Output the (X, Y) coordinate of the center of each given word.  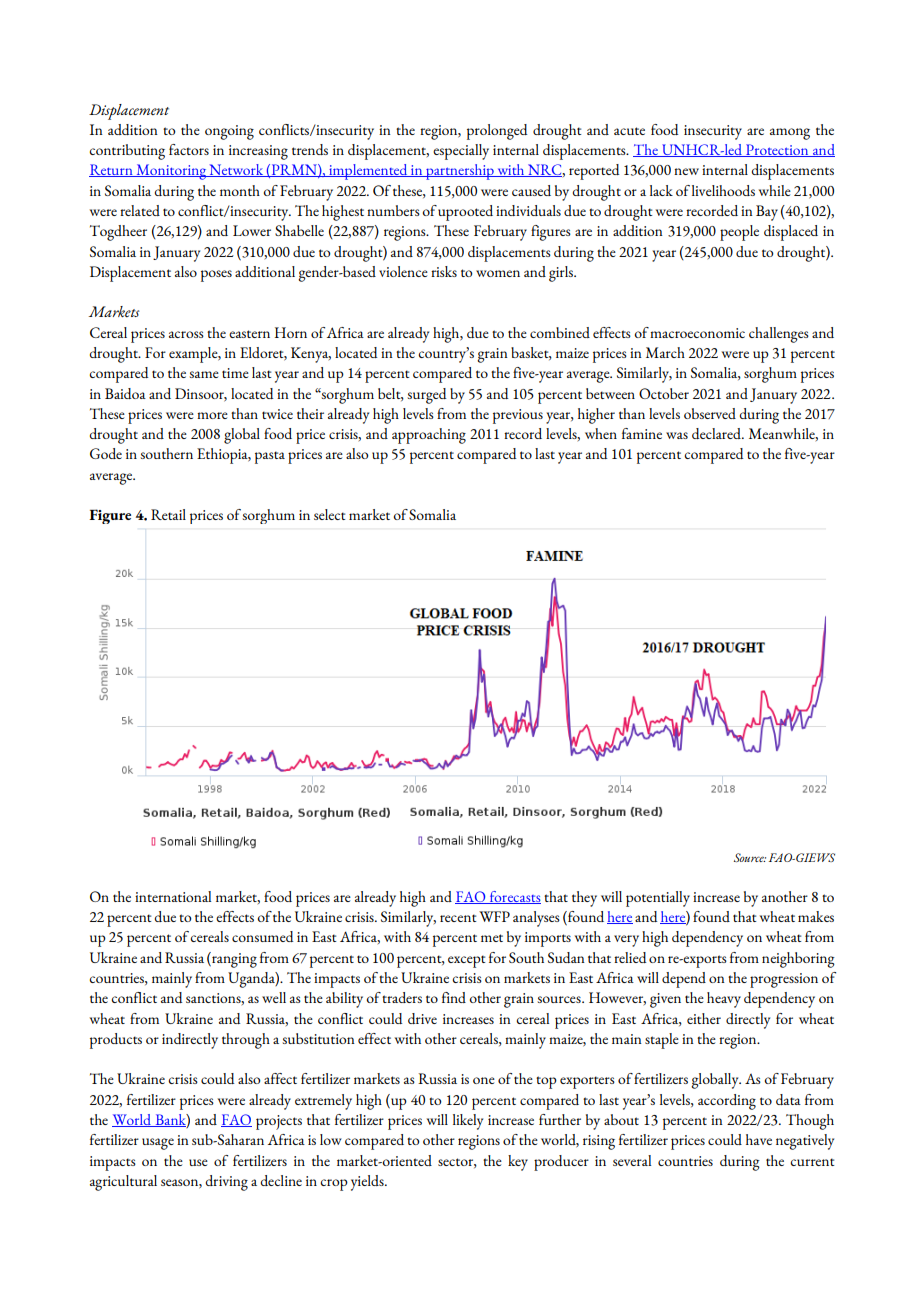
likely (468, 1122)
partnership (460, 172)
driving (227, 1183)
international (173, 896)
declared (717, 433)
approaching (429, 436)
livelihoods (723, 190)
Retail (168, 514)
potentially (658, 899)
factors (189, 149)
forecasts (514, 897)
